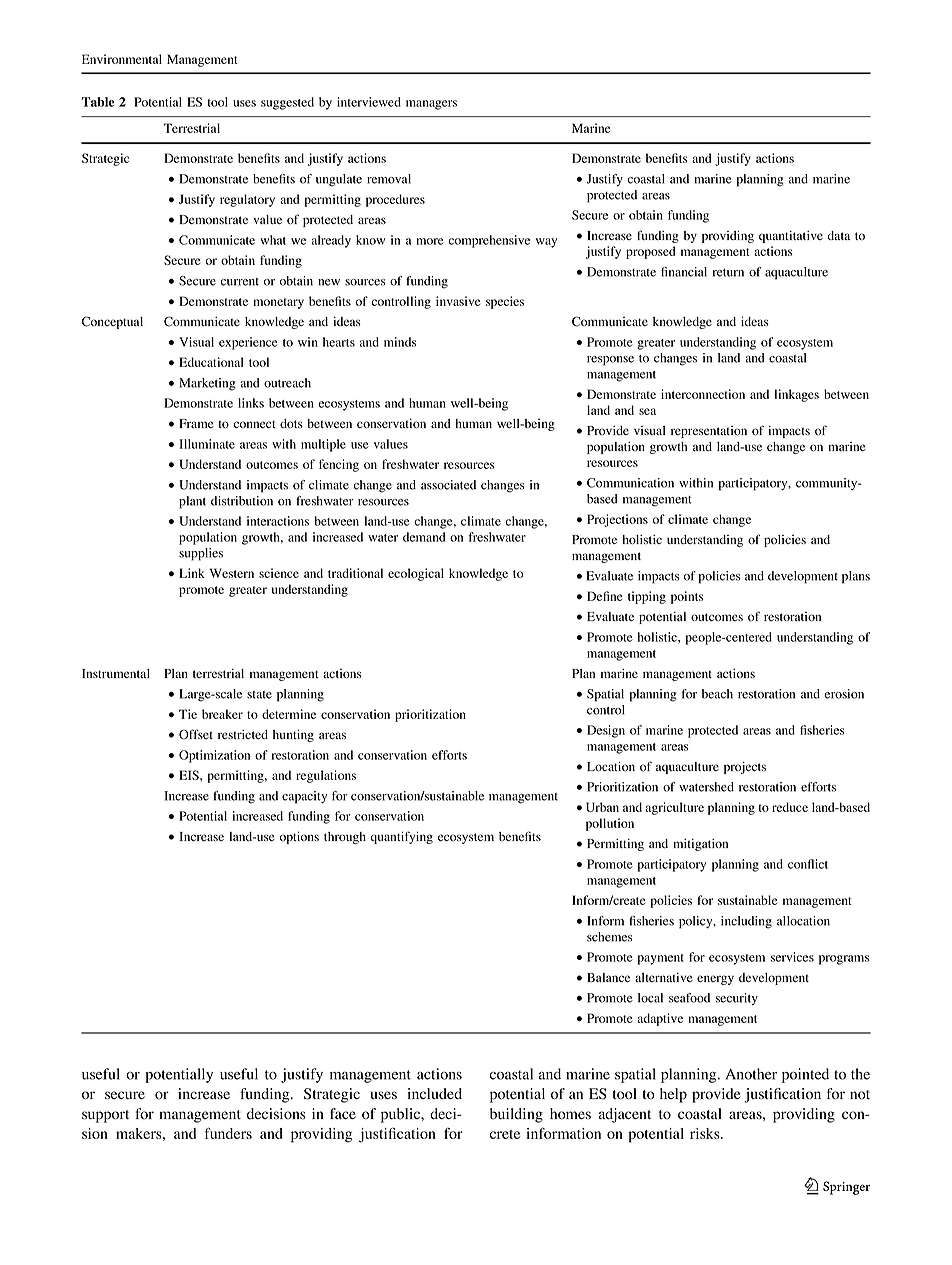 Image resolution: width=952 pixels, height=1265 pixels. Describe the element at coordinates (791, 237) in the document. I see `quantitative` at that location.
